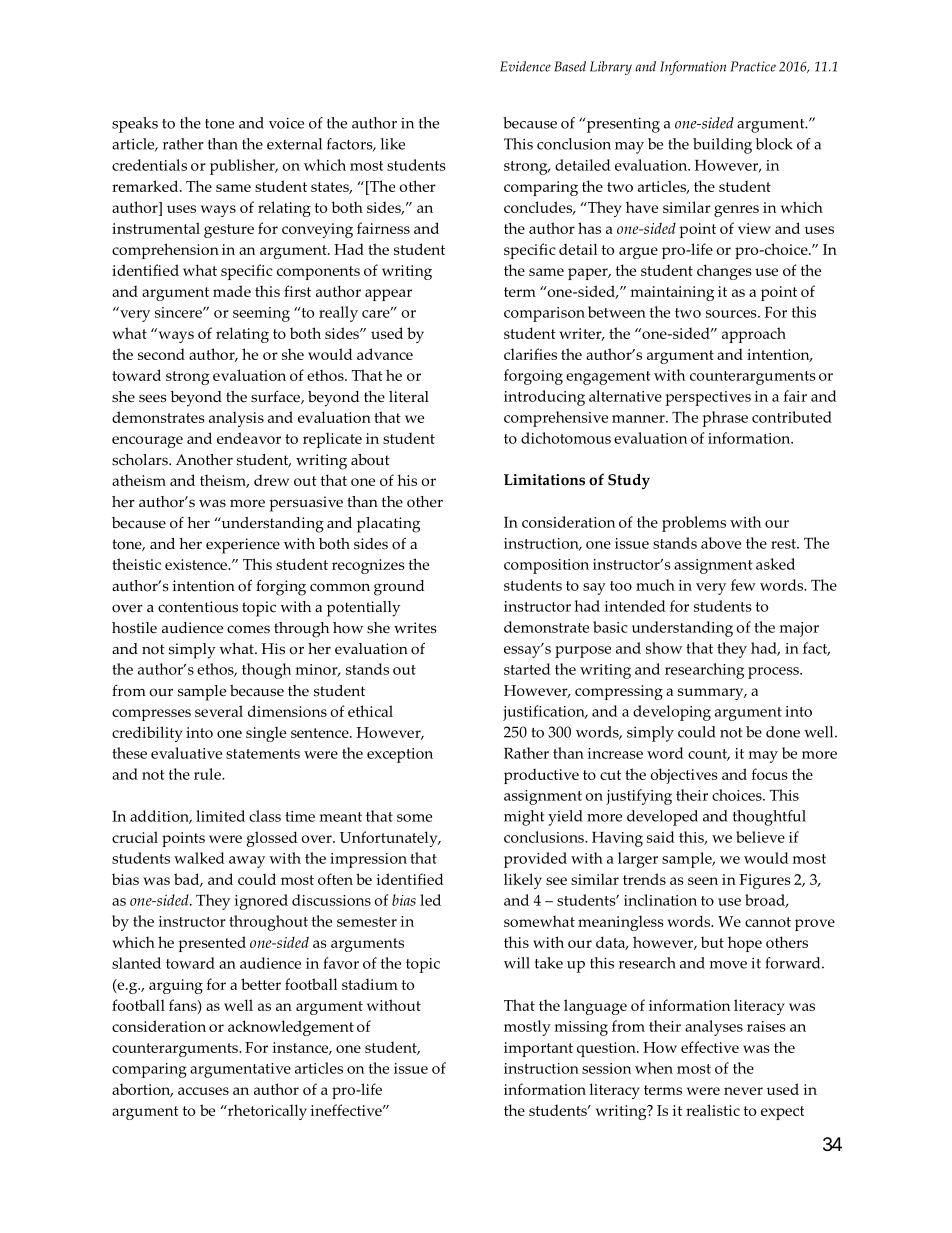 This page has height=1233, width=952. Describe the element at coordinates (186, 753) in the page. I see `evaluative` at that location.
